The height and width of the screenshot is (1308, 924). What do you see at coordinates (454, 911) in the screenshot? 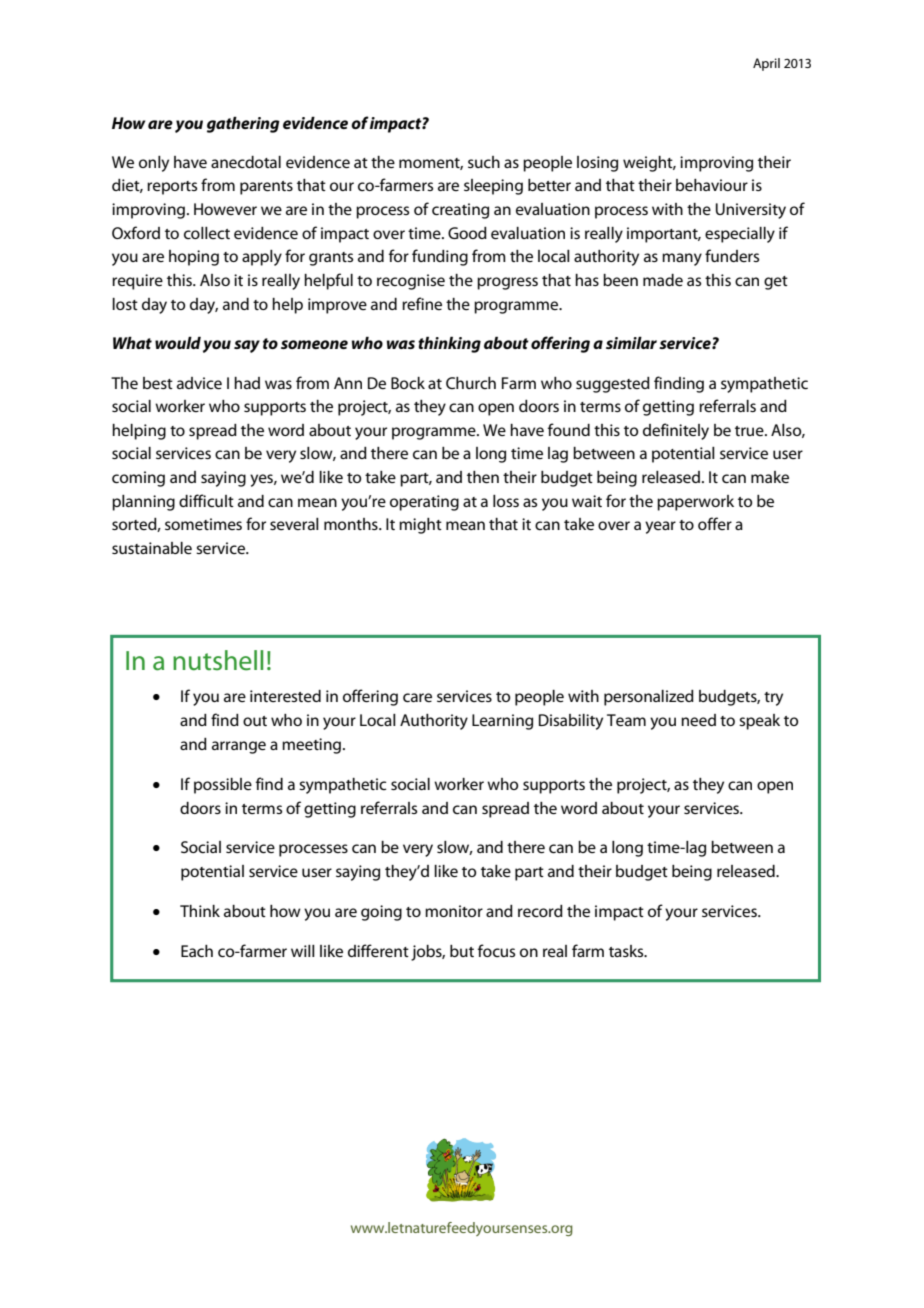
I see `monitor` at bounding box center [454, 911].
